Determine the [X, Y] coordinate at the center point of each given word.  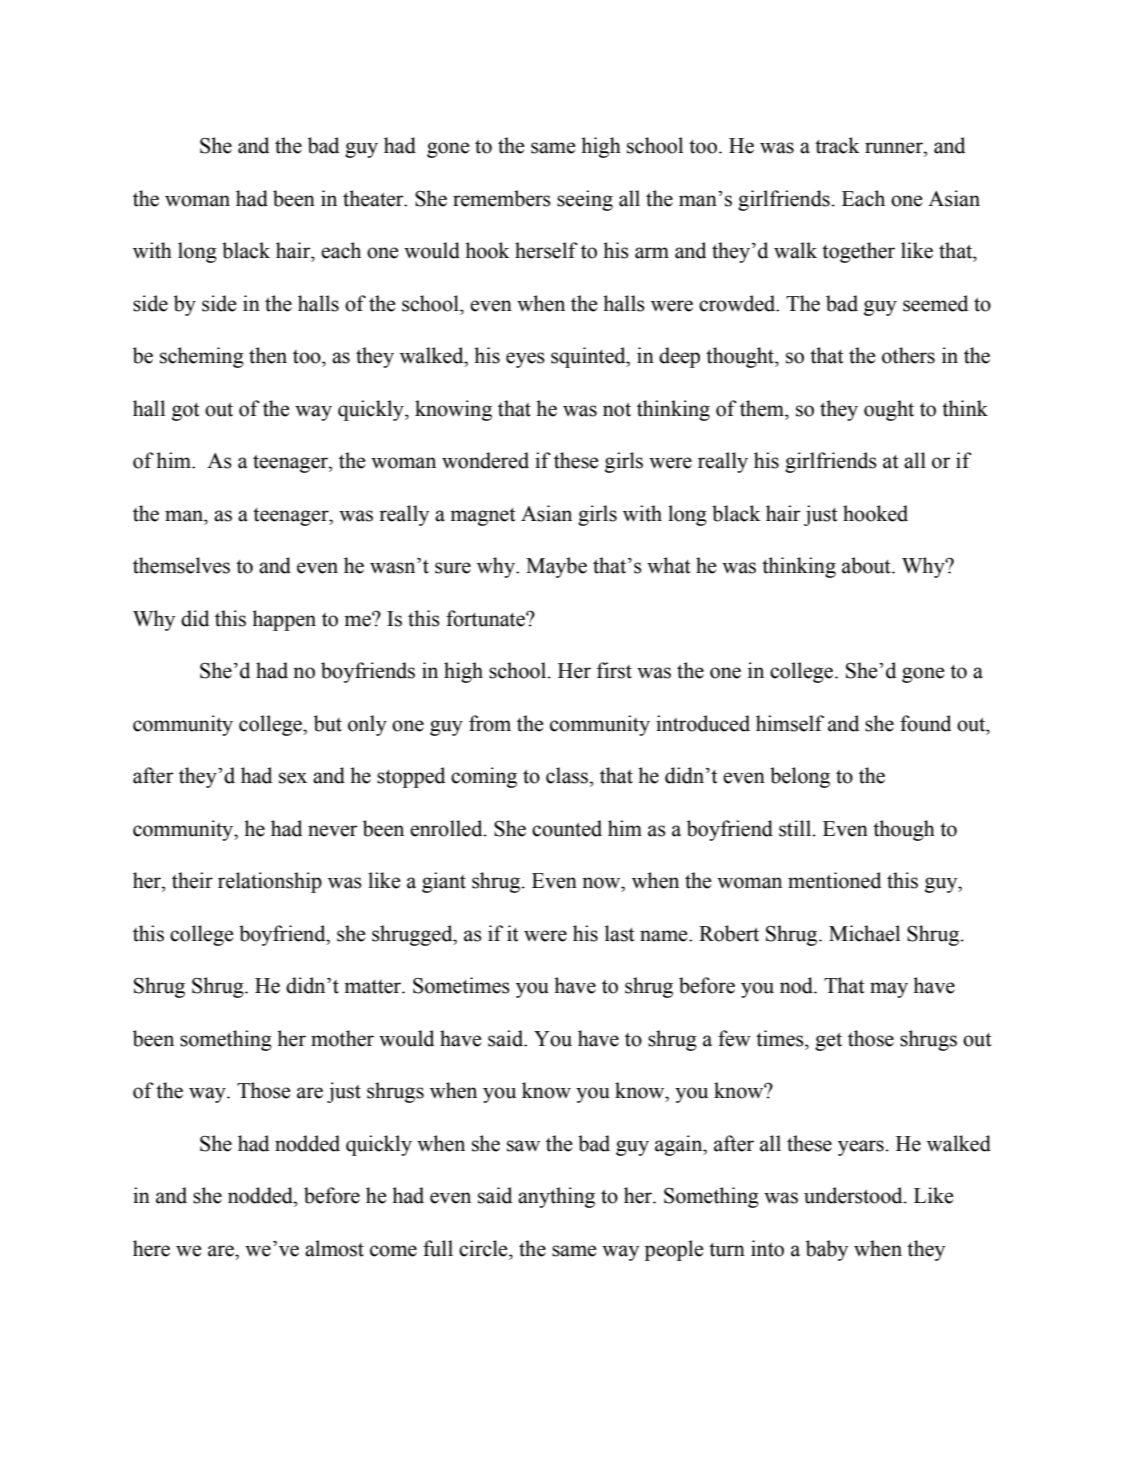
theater [374, 198]
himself [790, 723]
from [490, 723]
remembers [502, 198]
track [837, 145]
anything [556, 1197]
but [328, 723]
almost [334, 1248]
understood [854, 1195]
